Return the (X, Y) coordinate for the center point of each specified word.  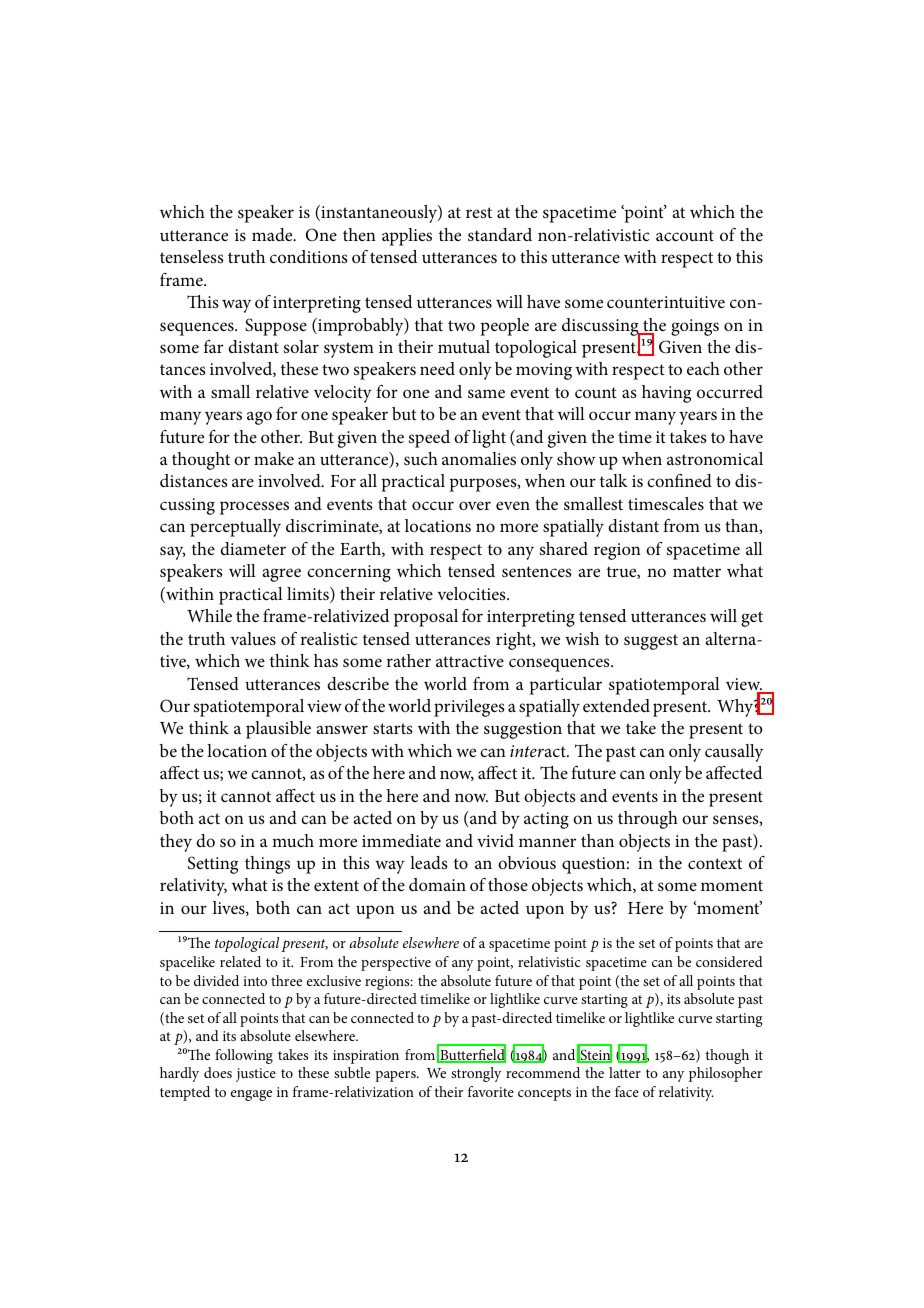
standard (500, 235)
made (273, 234)
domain (437, 884)
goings (695, 327)
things (267, 865)
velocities (472, 593)
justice (256, 1075)
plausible (278, 730)
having (666, 394)
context (715, 863)
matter (697, 571)
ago (259, 418)
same (486, 394)
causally (734, 753)
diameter (253, 548)
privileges (469, 708)
